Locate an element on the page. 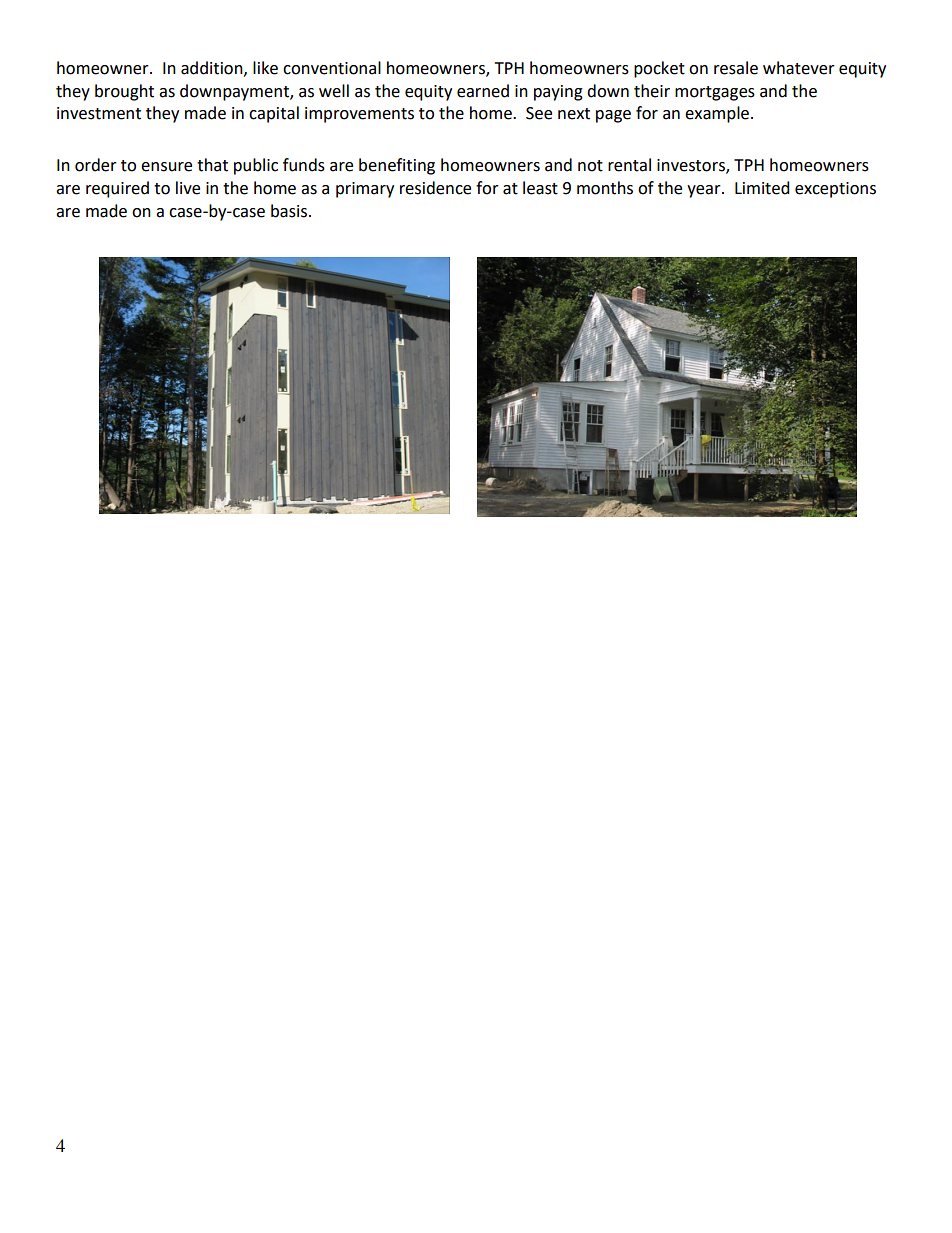 This document has height=1233, width=952. conventional is located at coordinates (332, 68).
